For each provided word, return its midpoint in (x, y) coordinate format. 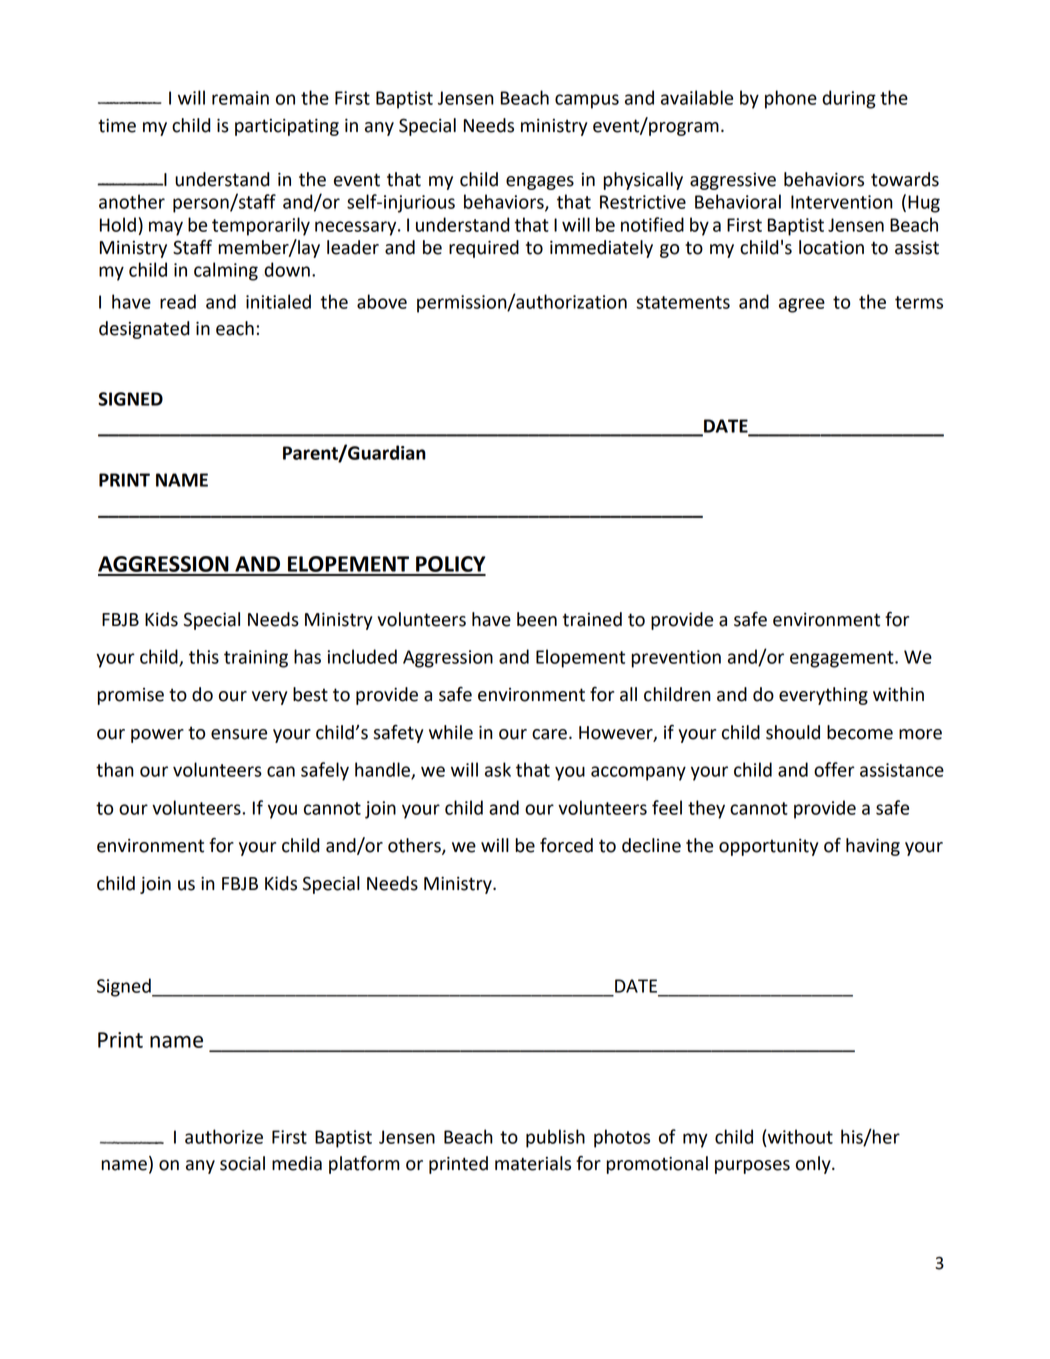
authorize (224, 1136)
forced (566, 845)
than (115, 769)
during (849, 99)
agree (802, 305)
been (537, 619)
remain (240, 98)
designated (144, 330)
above (382, 301)
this (204, 656)
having (873, 847)
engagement (843, 659)
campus (587, 101)
